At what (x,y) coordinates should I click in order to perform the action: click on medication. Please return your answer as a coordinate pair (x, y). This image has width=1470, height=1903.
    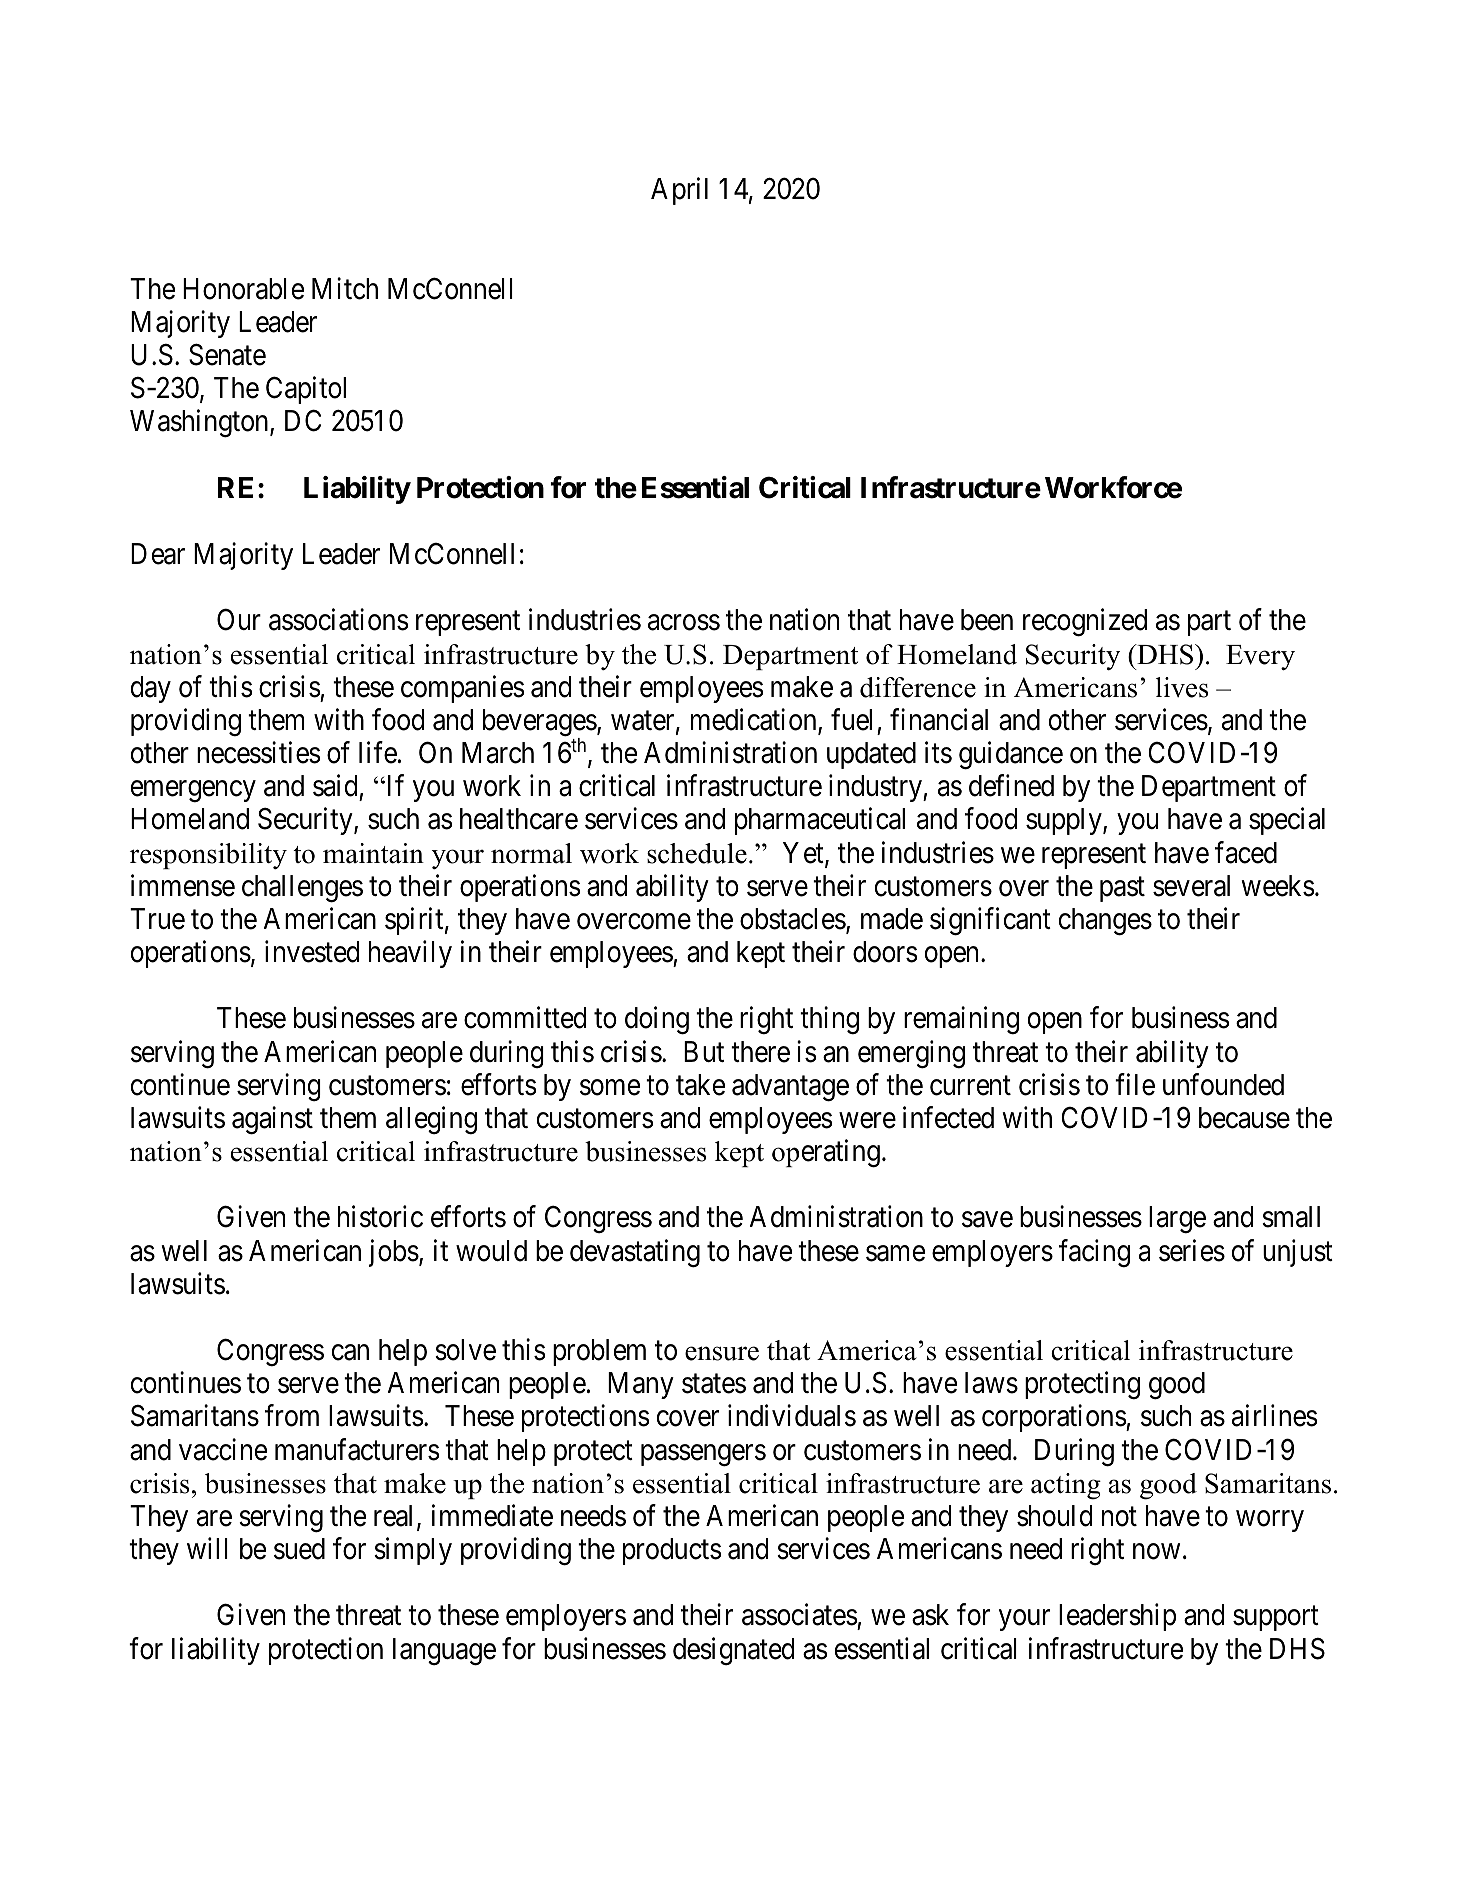
    Looking at the image, I should click on (755, 720).
